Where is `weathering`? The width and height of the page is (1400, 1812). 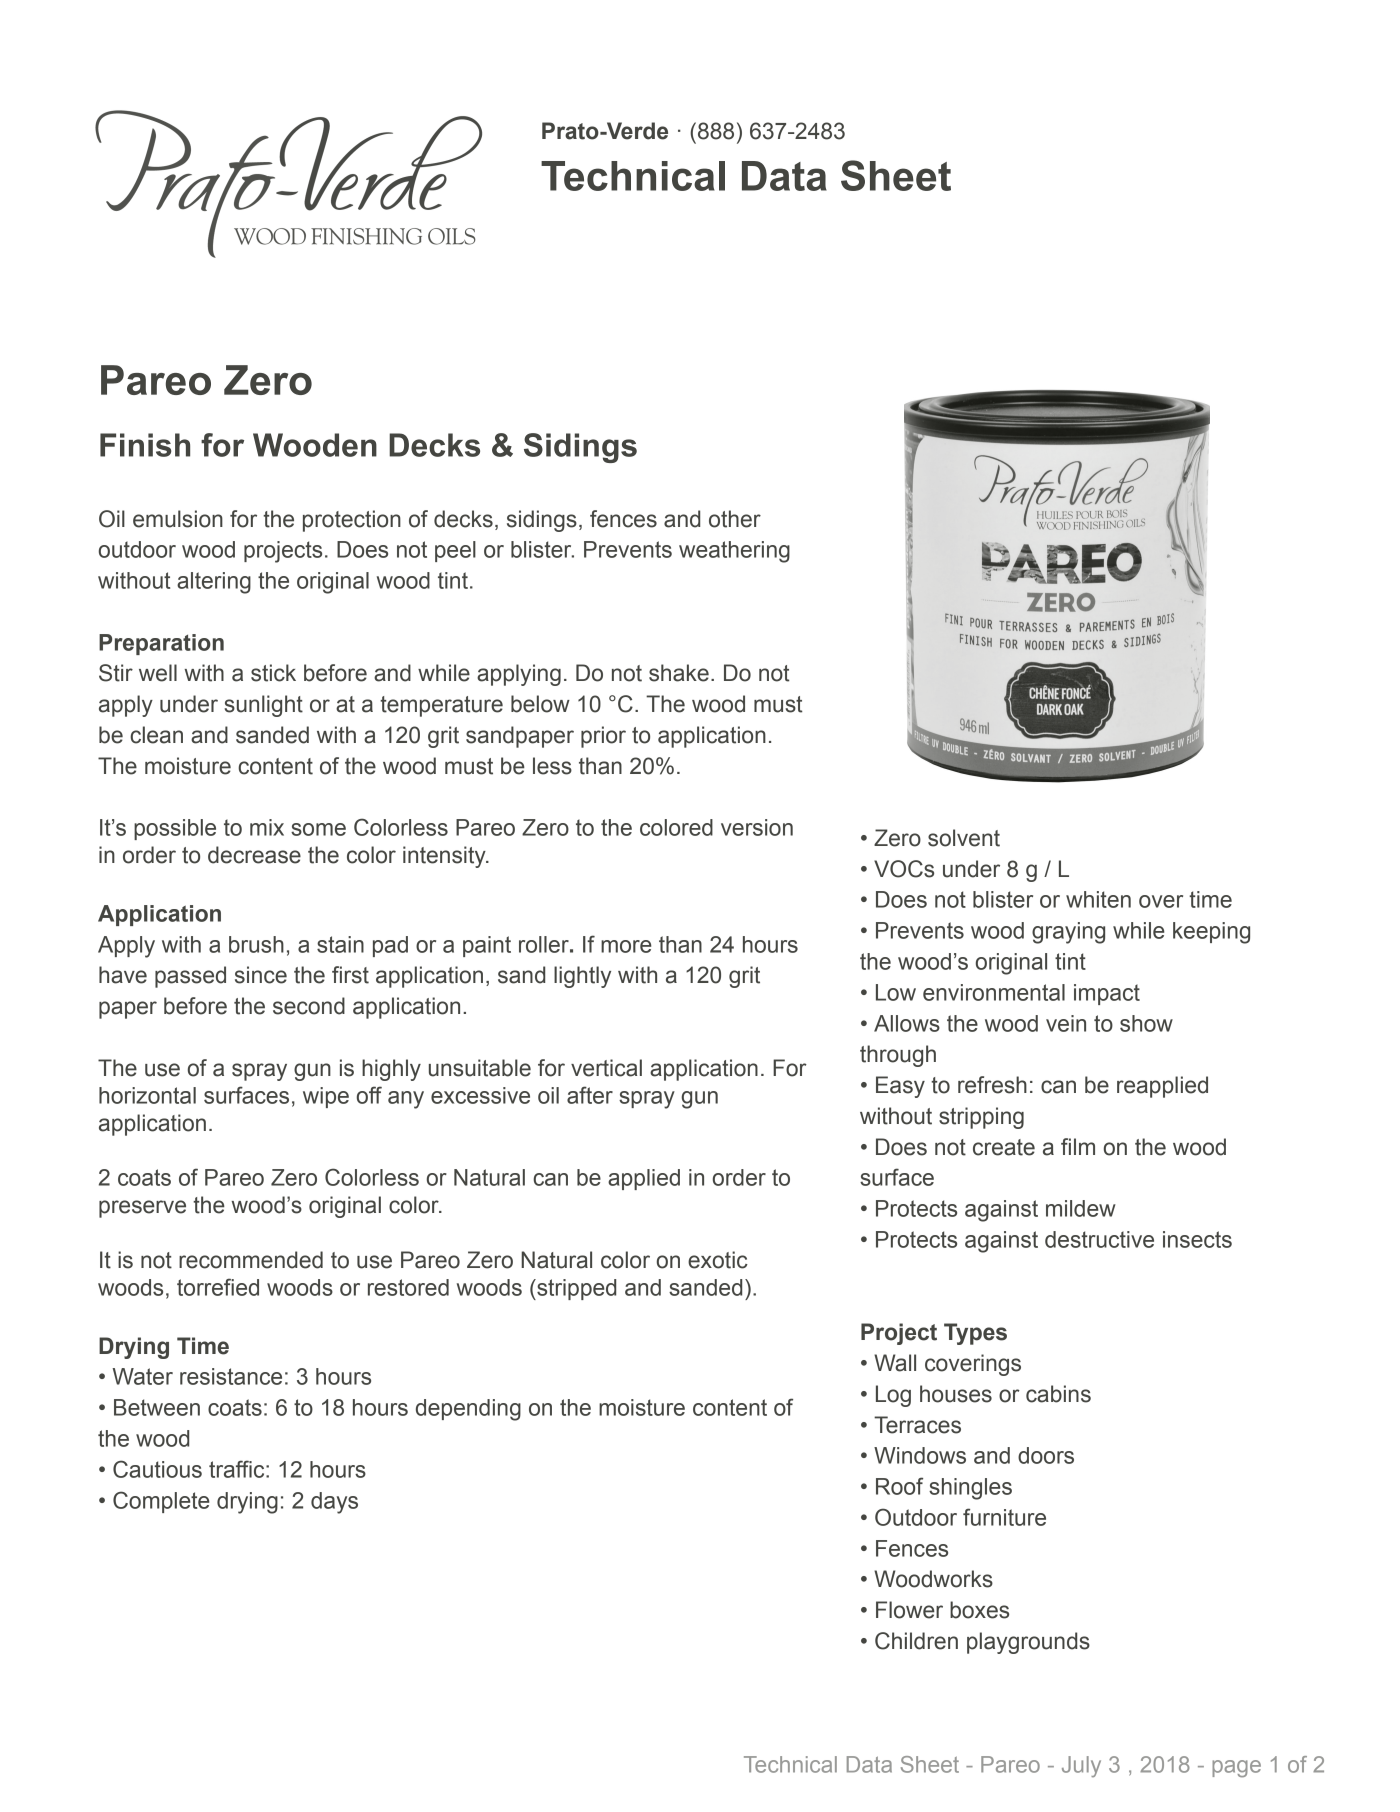
weathering is located at coordinates (734, 552).
